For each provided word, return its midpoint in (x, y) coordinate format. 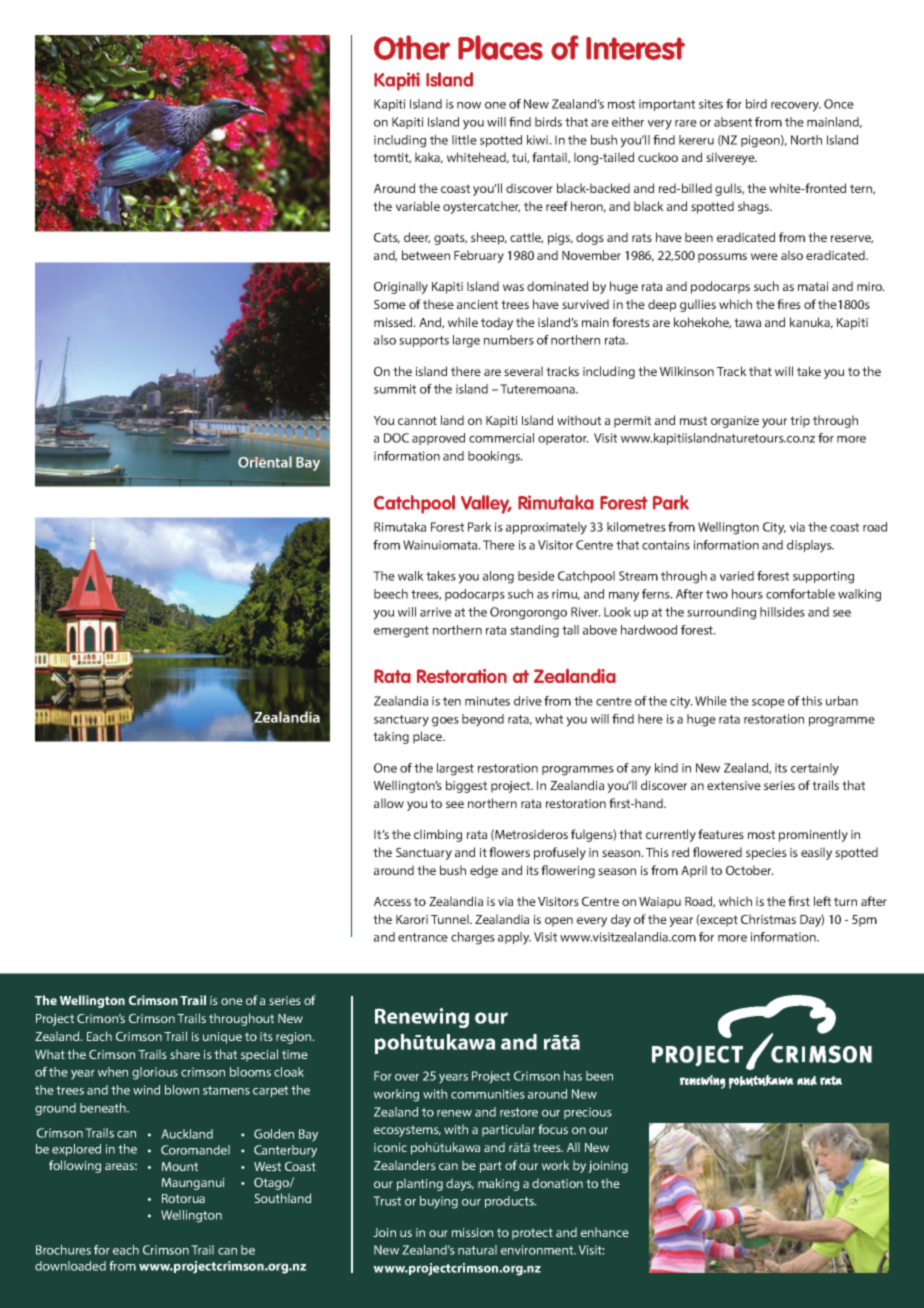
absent (733, 122)
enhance (605, 1232)
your (774, 423)
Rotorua (183, 1198)
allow (389, 803)
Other (412, 47)
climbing (438, 835)
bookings (495, 457)
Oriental (265, 462)
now (469, 105)
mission (472, 1232)
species (766, 854)
